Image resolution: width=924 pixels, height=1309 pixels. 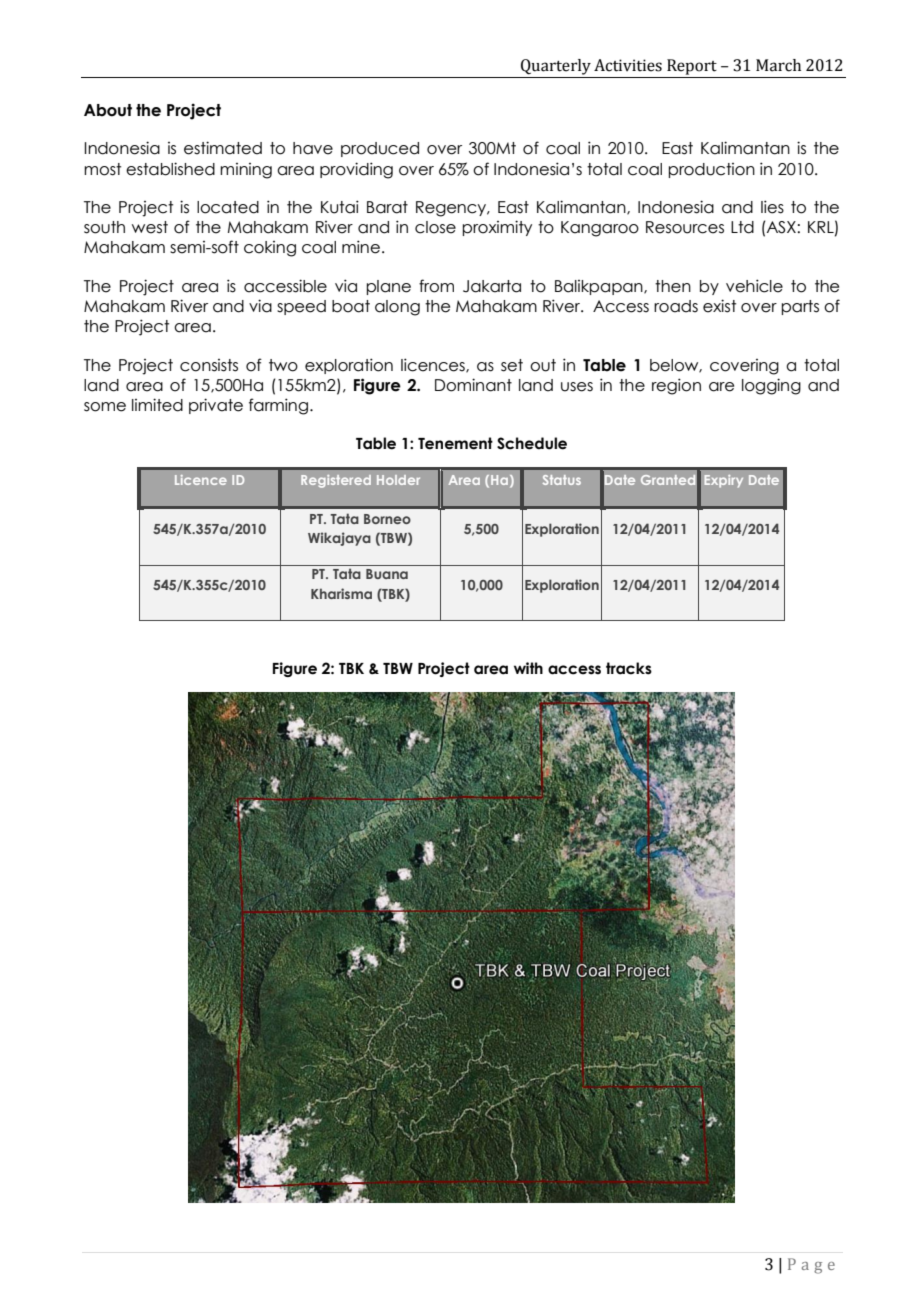 I want to click on tracks, so click(x=629, y=668).
